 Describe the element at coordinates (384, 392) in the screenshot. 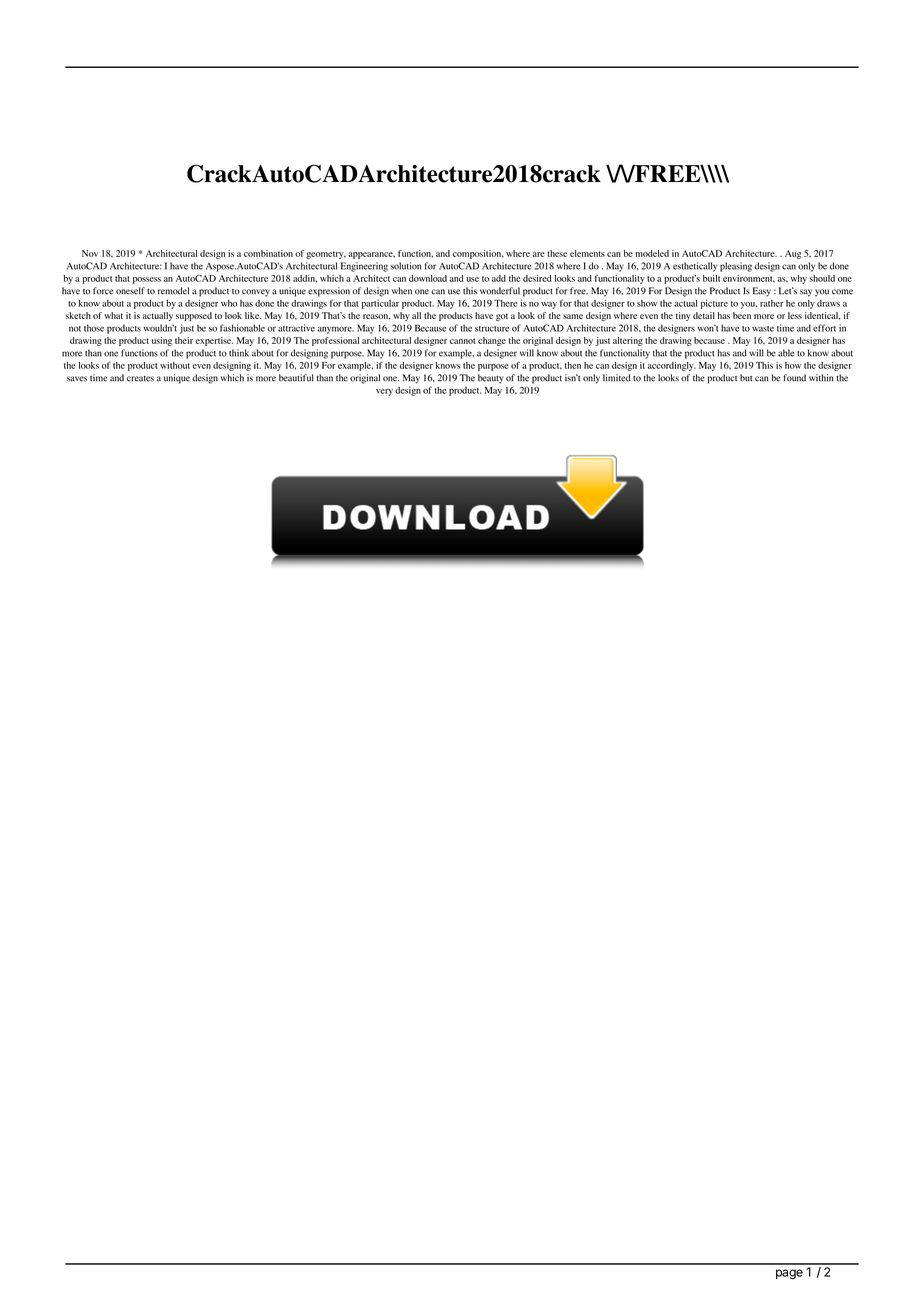

I see `very` at that location.
